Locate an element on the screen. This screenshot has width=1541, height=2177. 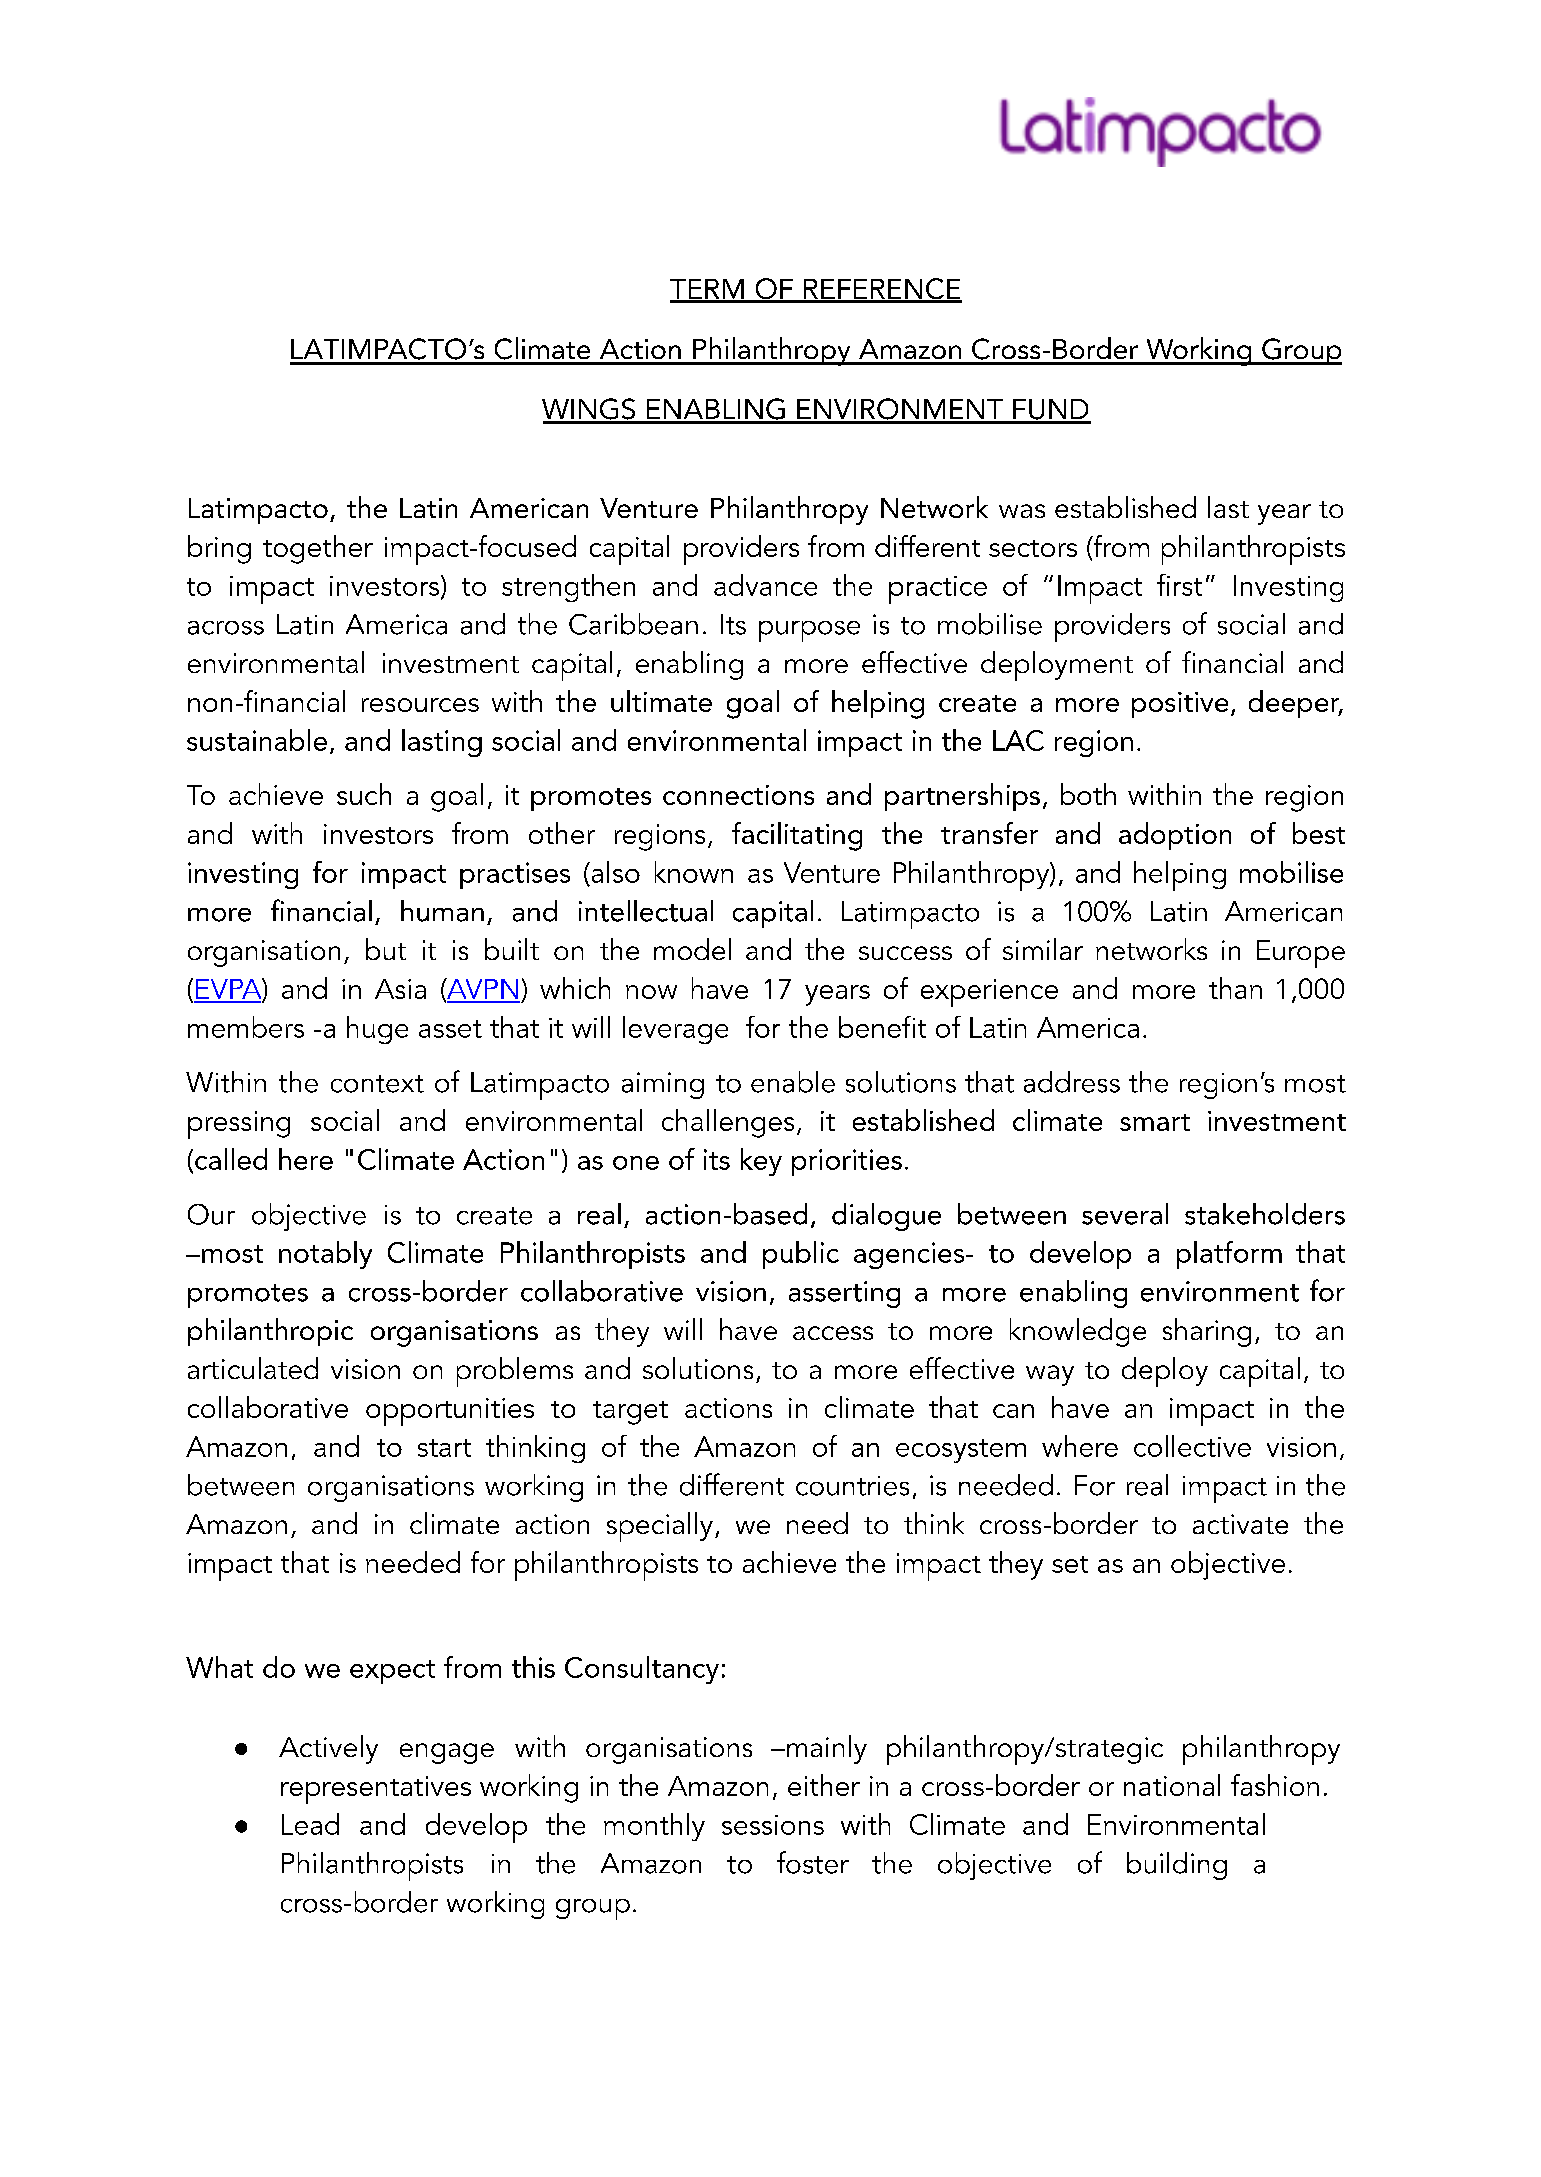
was is located at coordinates (1022, 511).
